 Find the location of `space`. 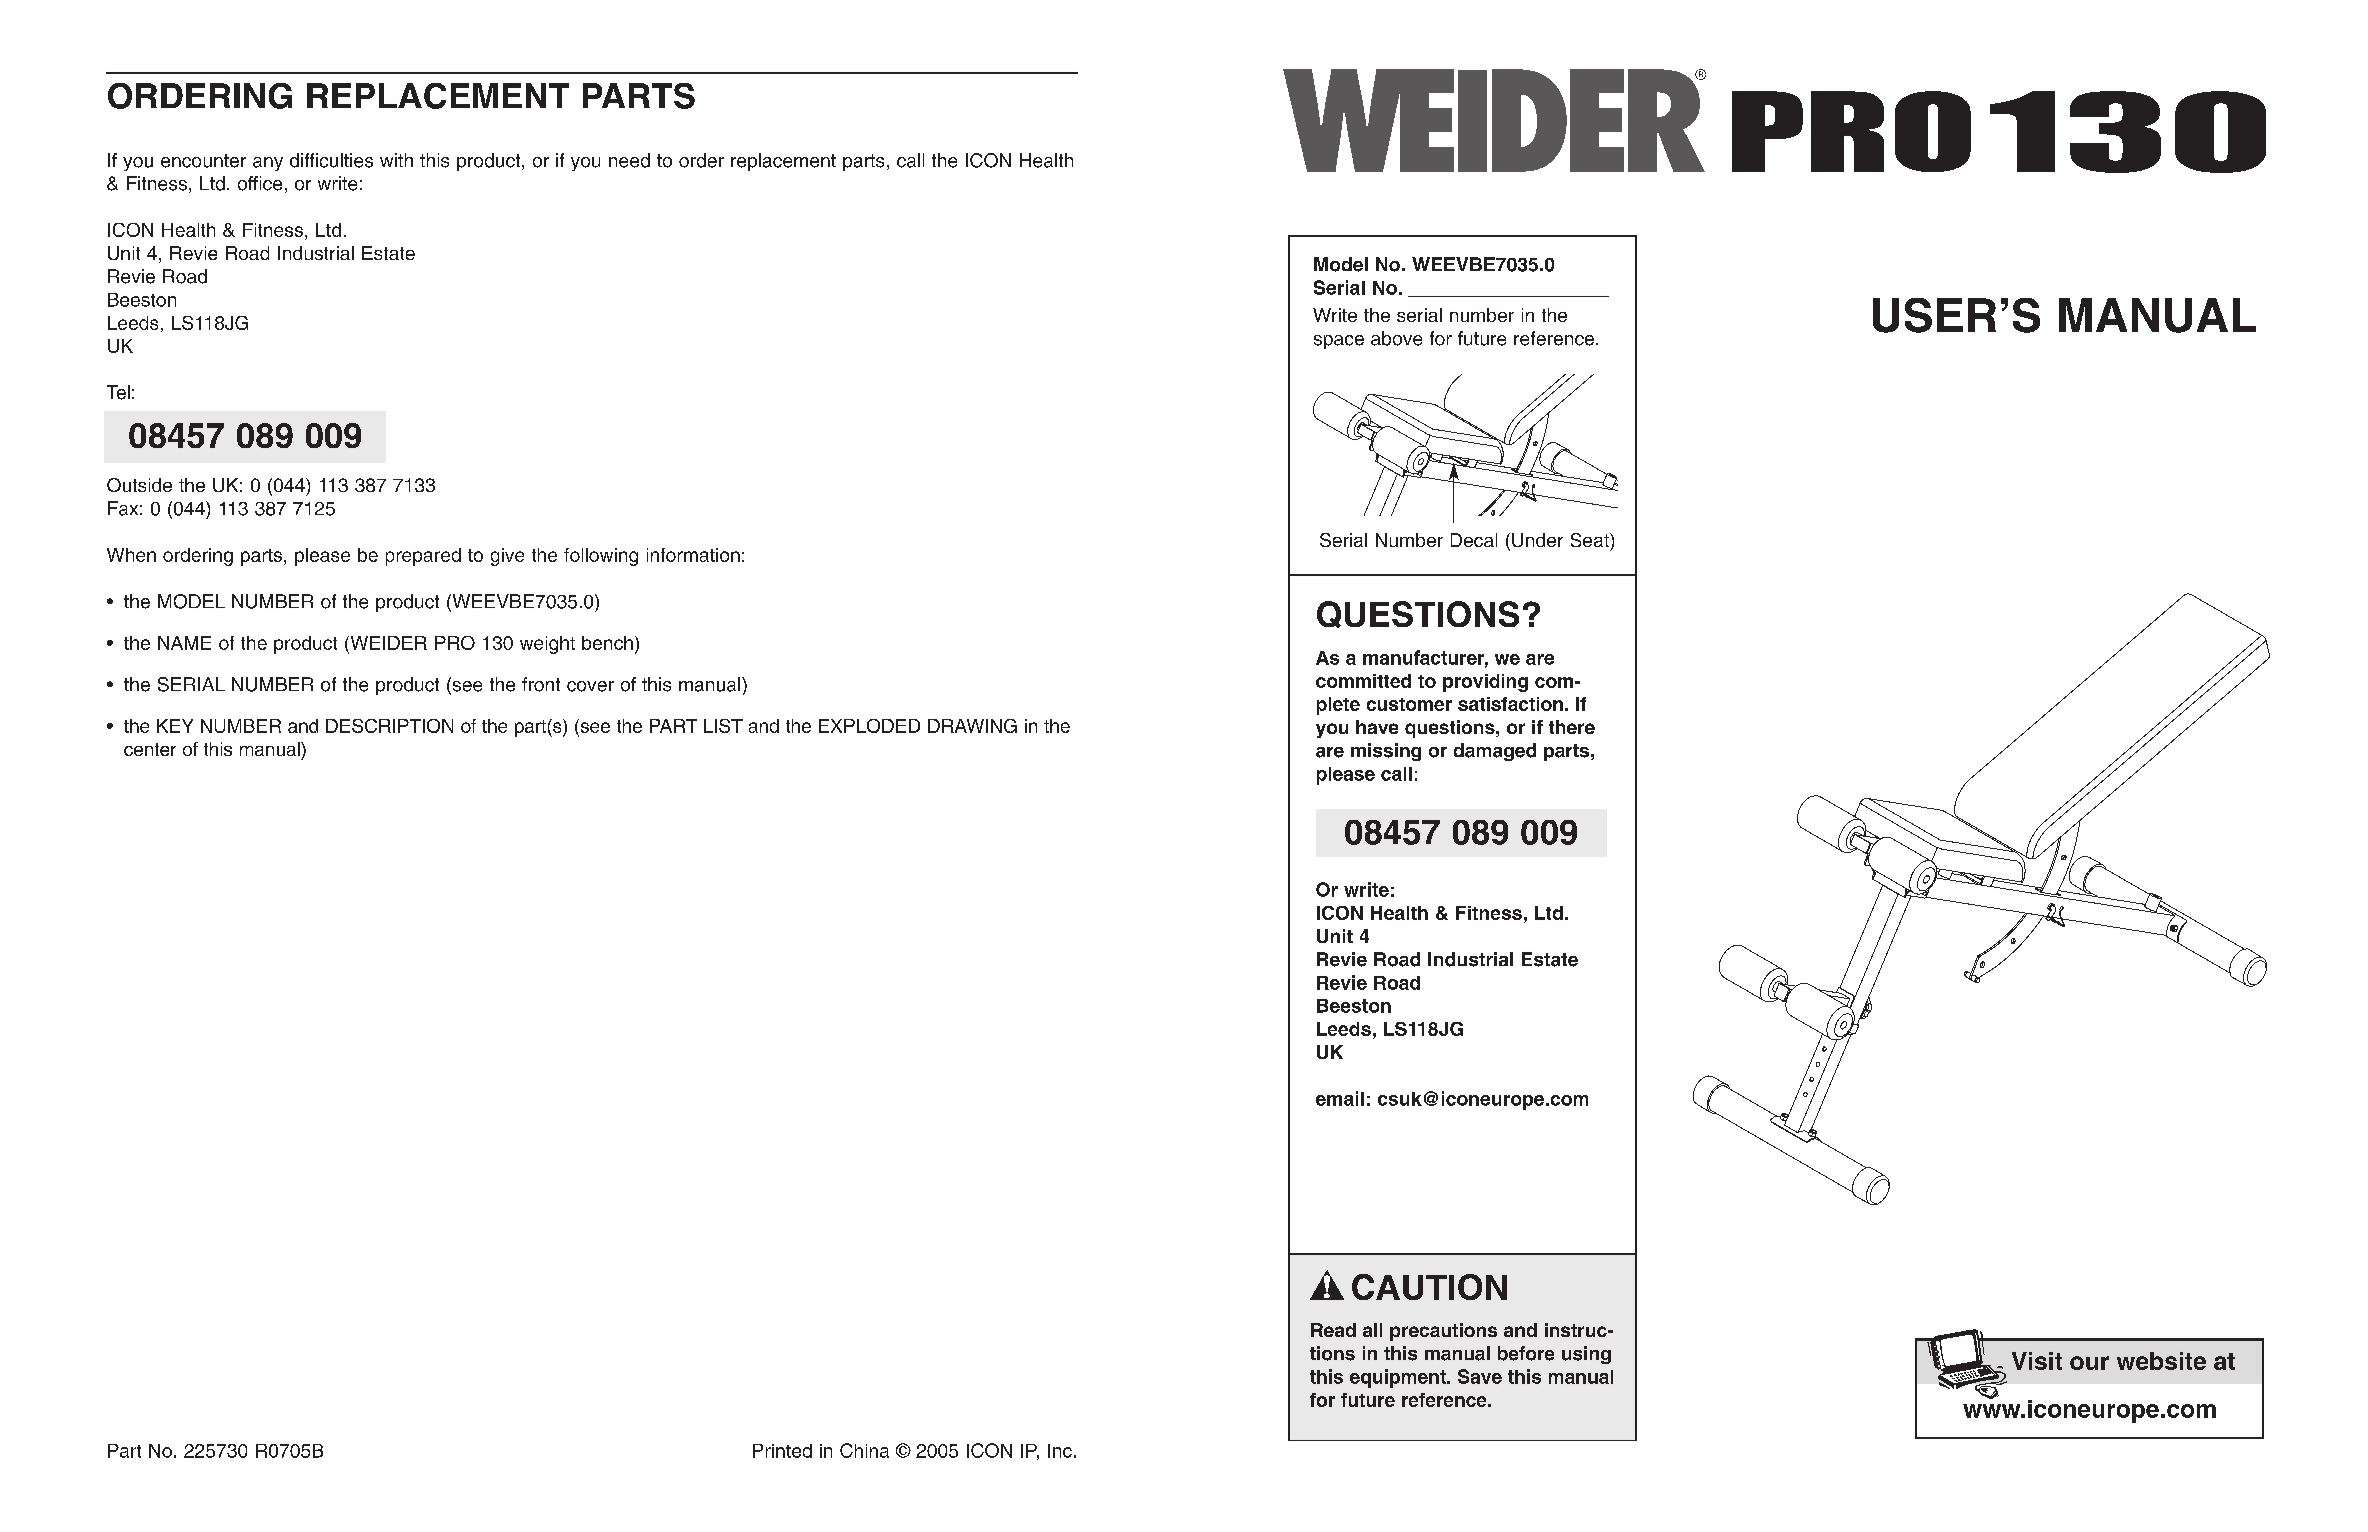

space is located at coordinates (1339, 342).
